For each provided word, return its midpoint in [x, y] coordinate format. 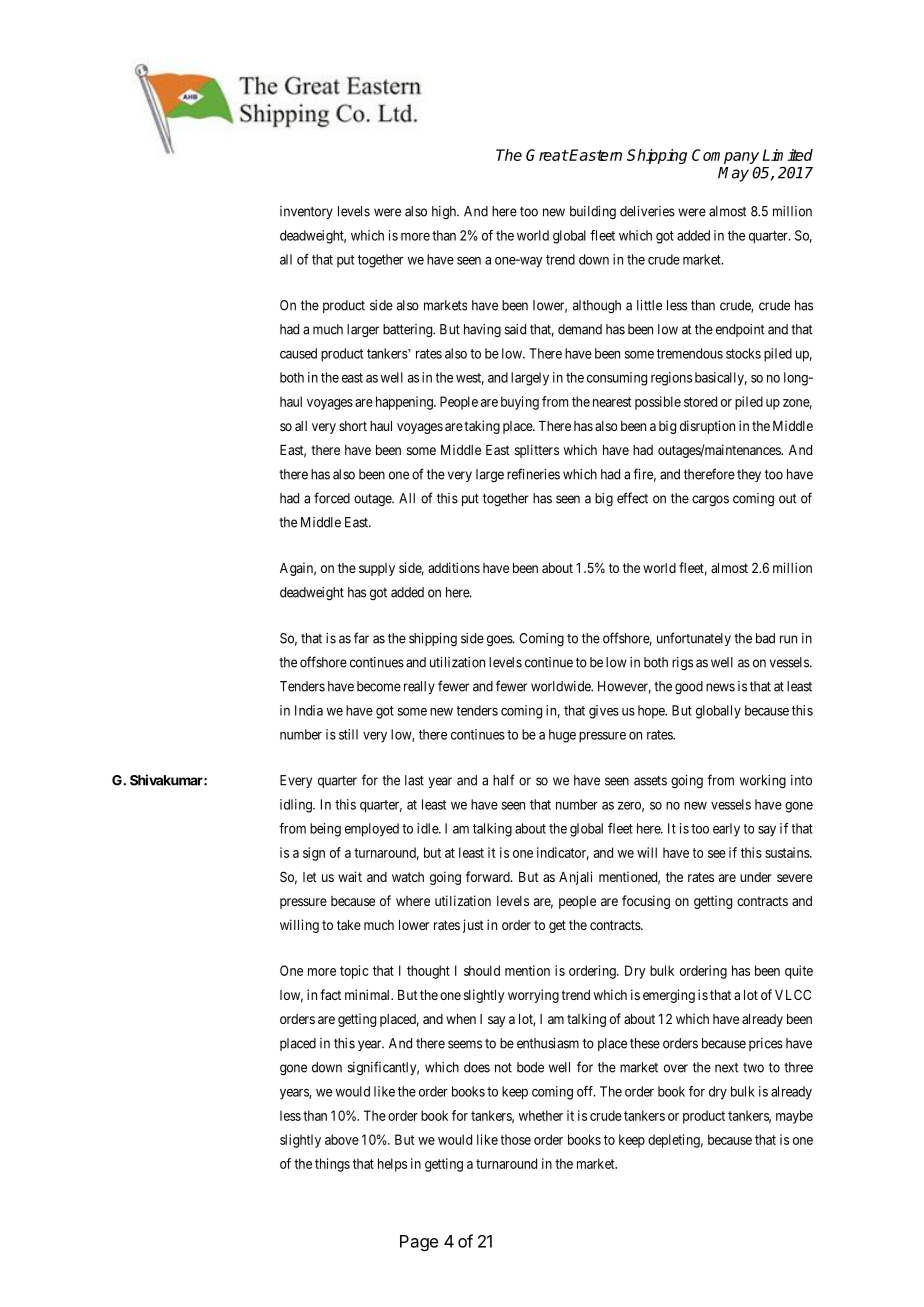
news [720, 687]
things [332, 1165]
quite [799, 972]
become [379, 686]
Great [547, 155]
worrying [533, 996]
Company [725, 156]
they [749, 475]
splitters [537, 451]
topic [354, 972]
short [353, 426]
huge [562, 736]
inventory [306, 212]
